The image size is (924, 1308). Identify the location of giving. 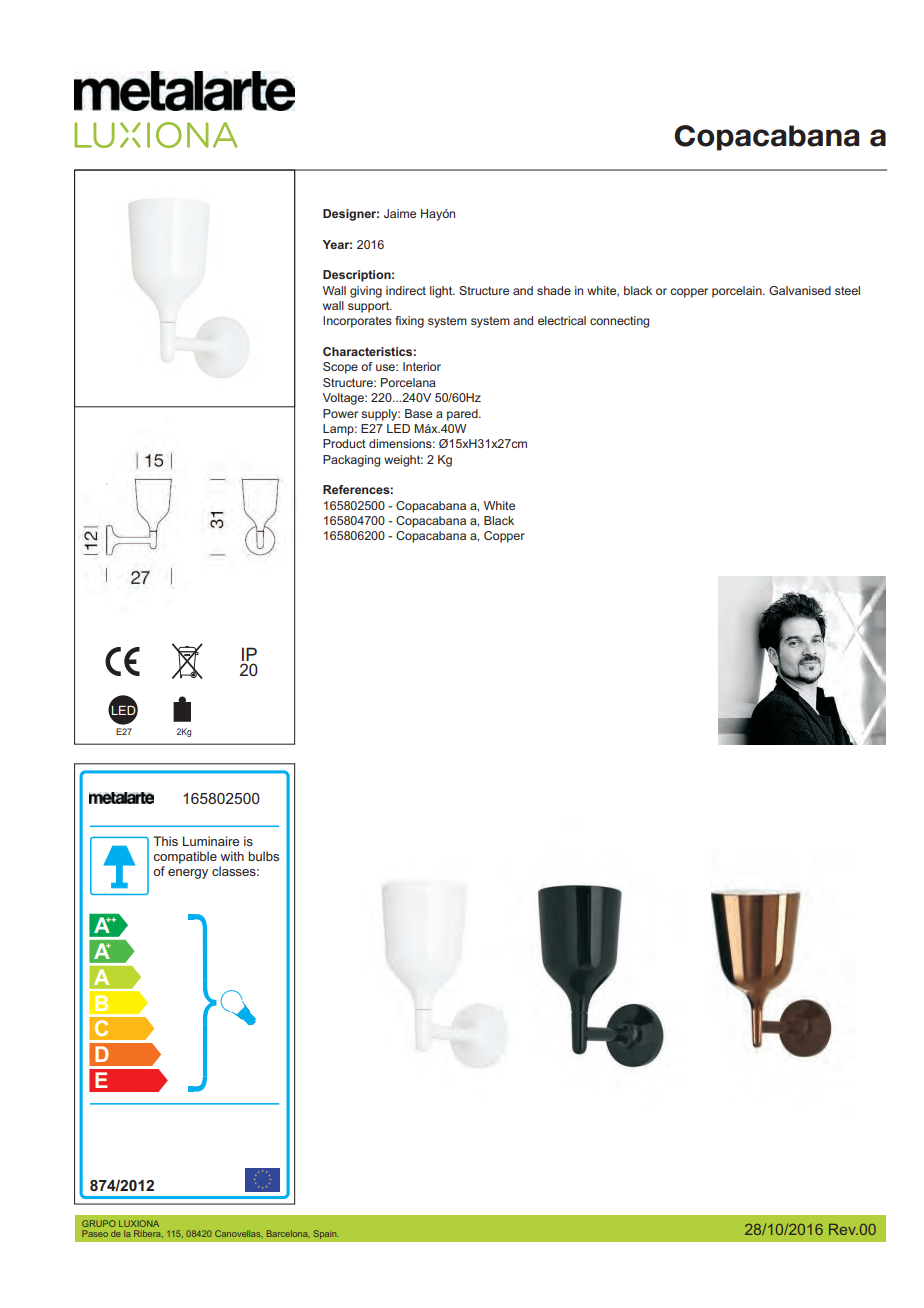
(366, 292).
